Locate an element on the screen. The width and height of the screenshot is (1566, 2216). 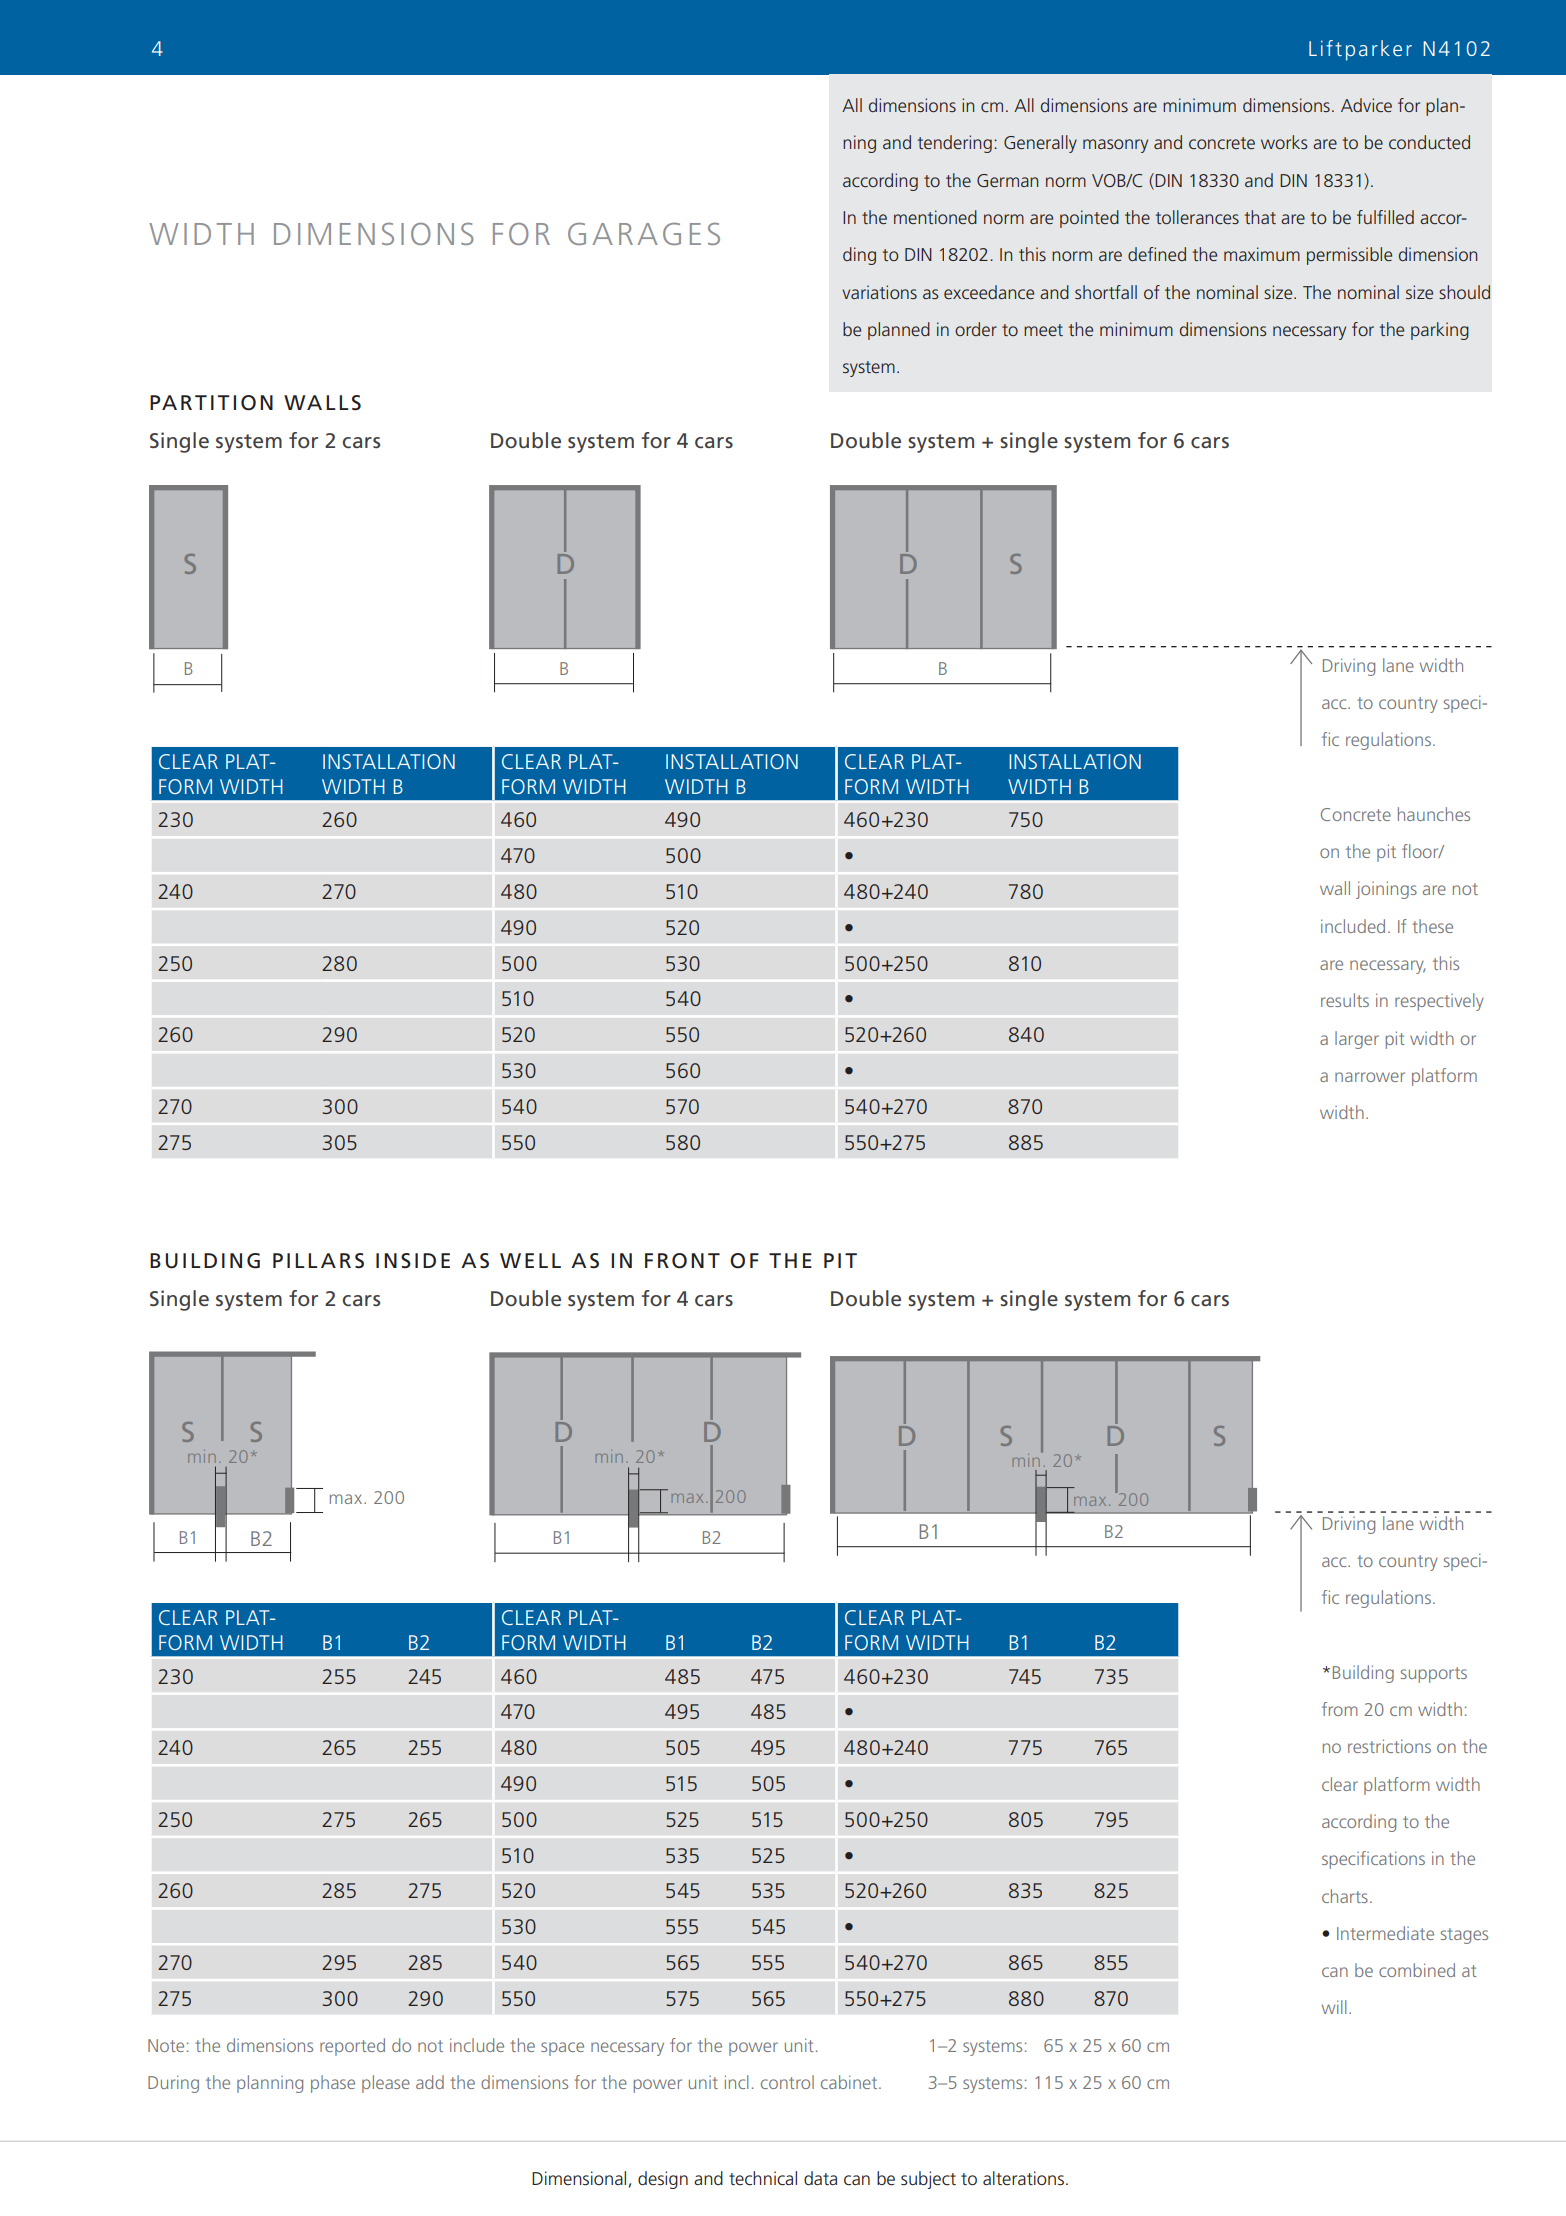
variations is located at coordinates (879, 292).
